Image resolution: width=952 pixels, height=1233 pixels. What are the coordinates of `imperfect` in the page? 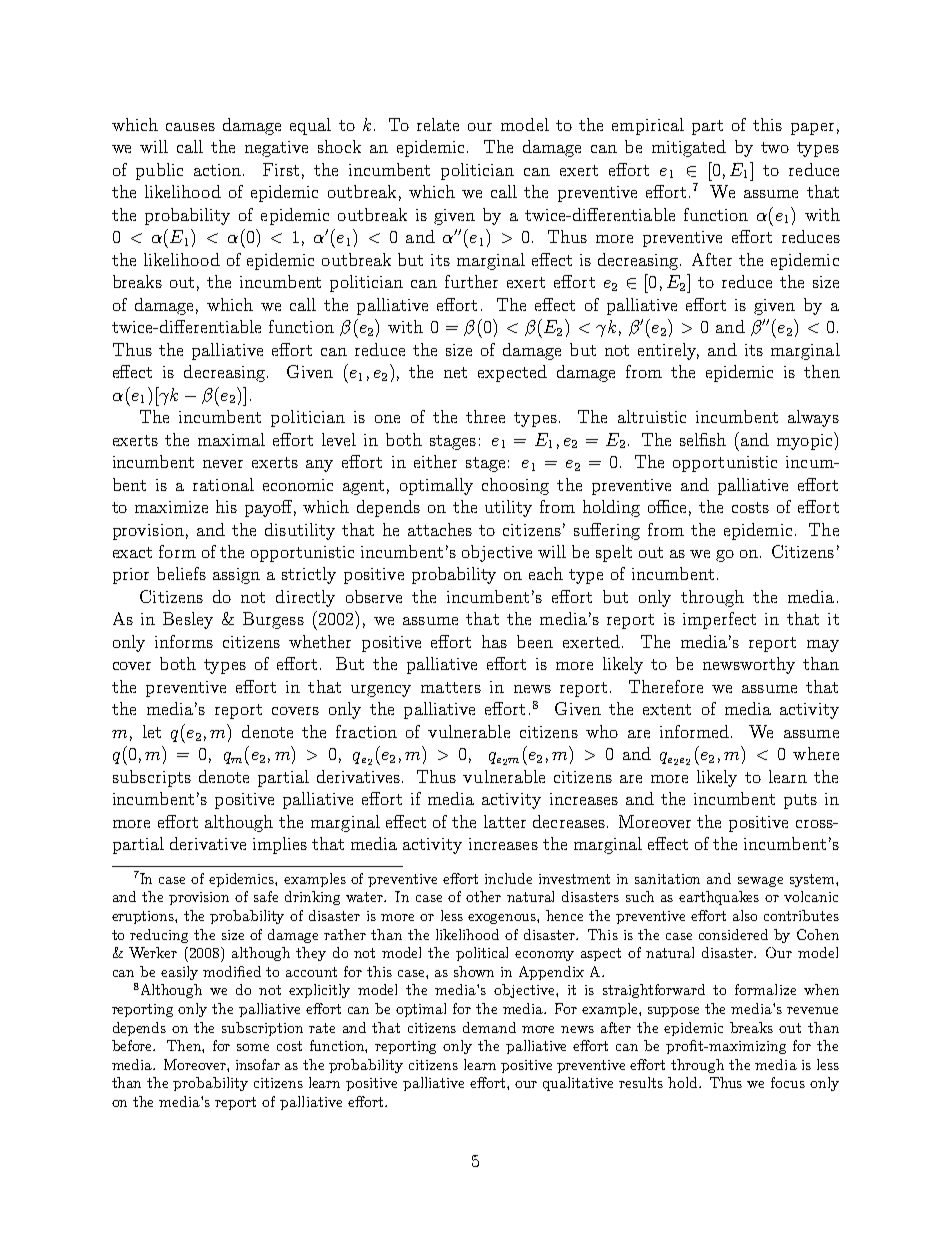 It's located at (719, 620).
